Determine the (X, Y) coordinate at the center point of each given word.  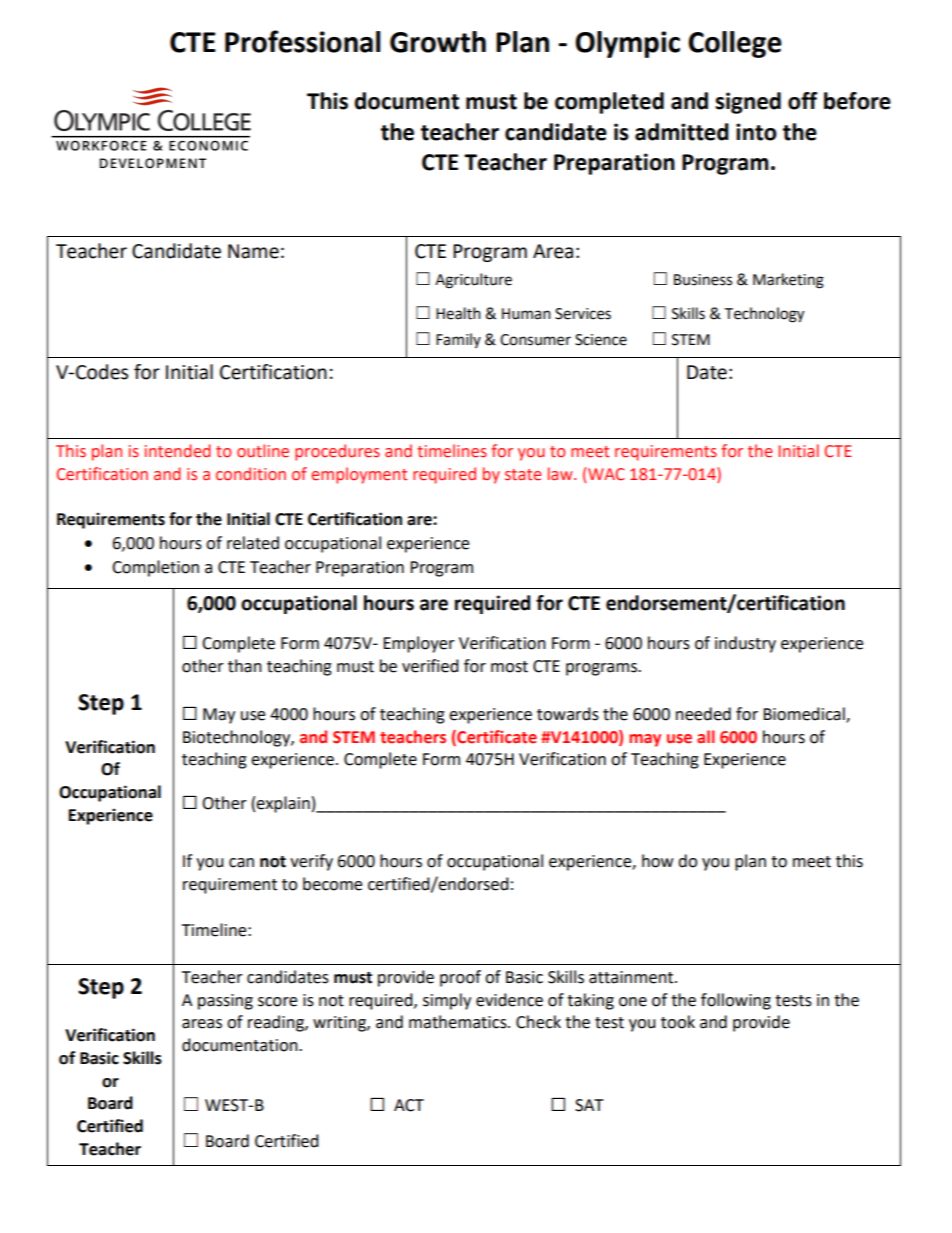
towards (568, 714)
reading (277, 1023)
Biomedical (805, 714)
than (245, 666)
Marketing (788, 281)
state (523, 475)
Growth (438, 42)
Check (538, 1022)
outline (263, 451)
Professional (303, 41)
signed (748, 103)
